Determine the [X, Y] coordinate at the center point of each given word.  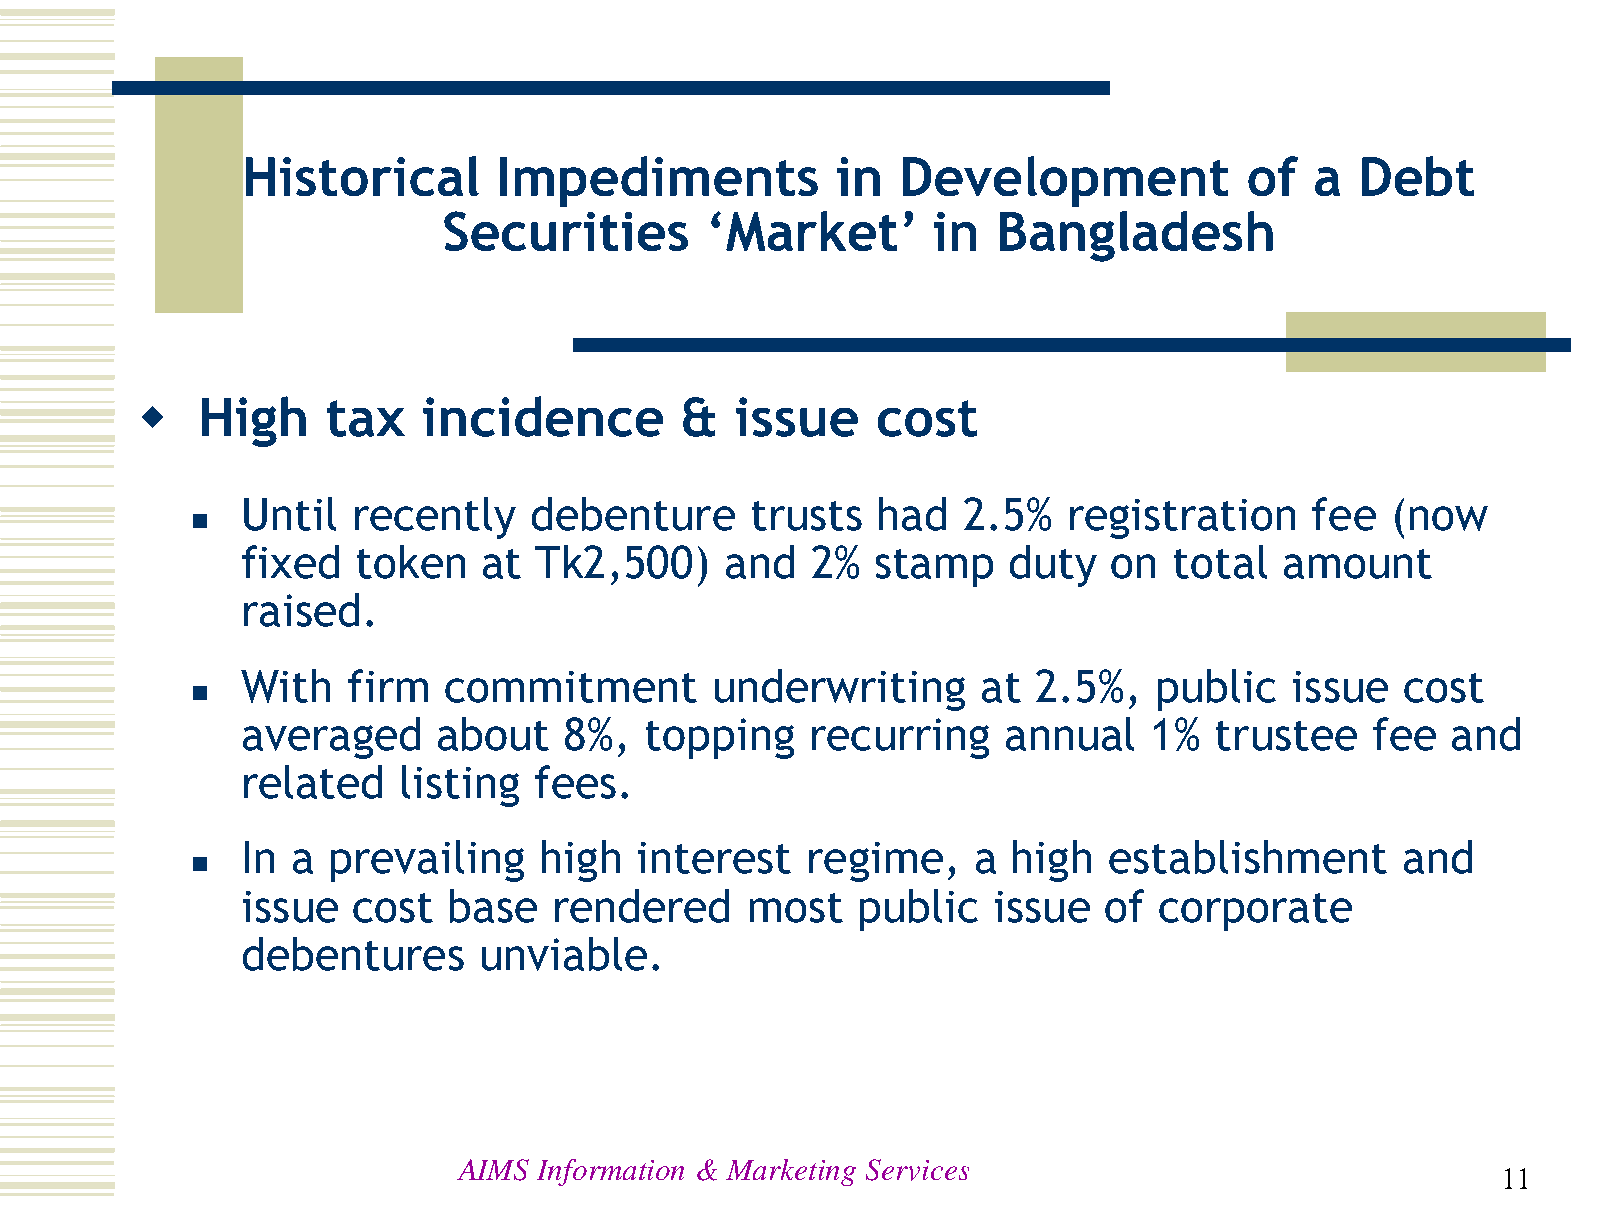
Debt [1418, 176]
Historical [362, 176]
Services [917, 1170]
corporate [1255, 912]
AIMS [493, 1170]
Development [1065, 181]
